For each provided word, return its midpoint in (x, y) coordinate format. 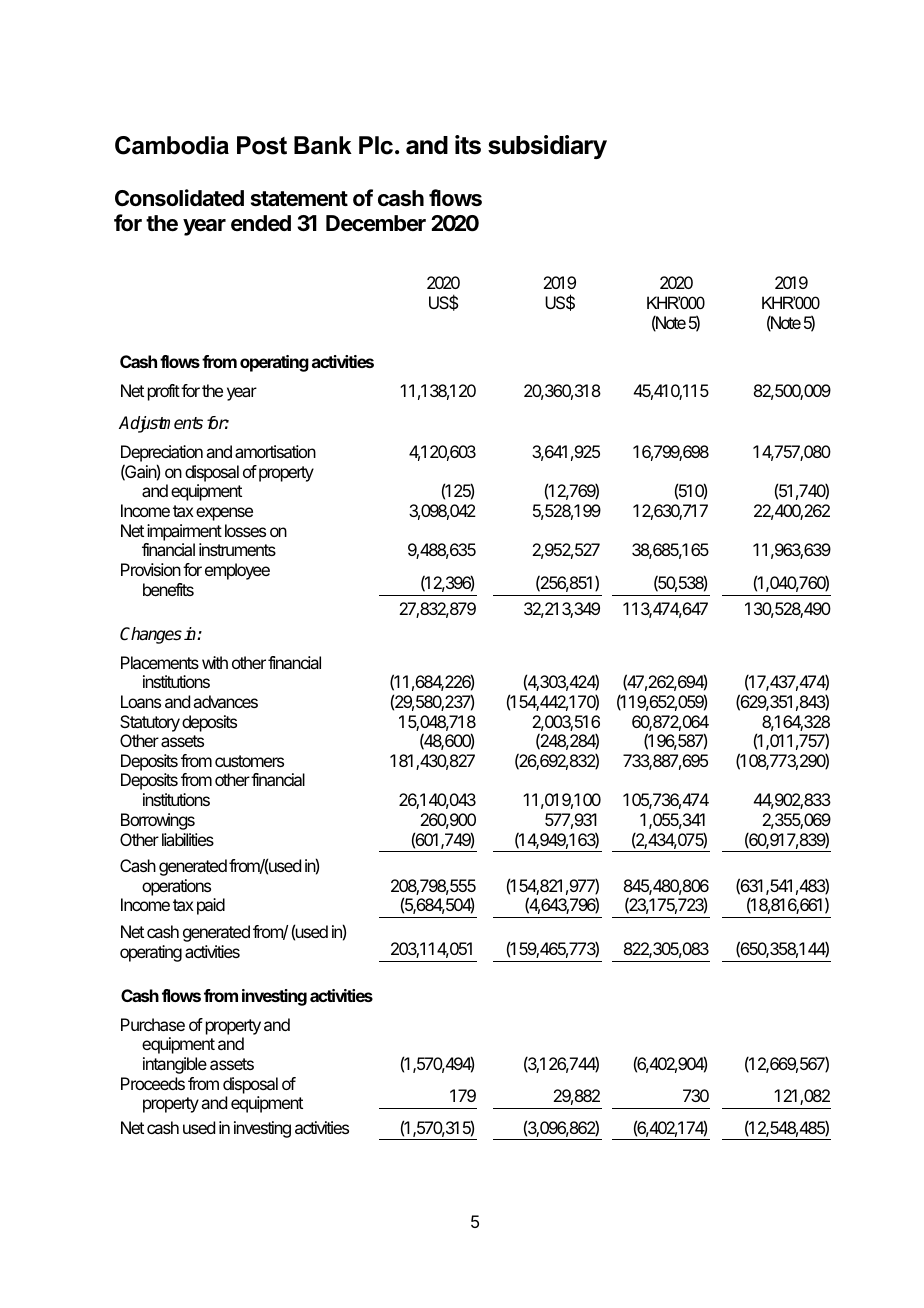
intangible (175, 1065)
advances (225, 701)
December (376, 223)
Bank (323, 145)
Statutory (150, 723)
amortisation (275, 451)
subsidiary (547, 147)
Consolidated (179, 198)
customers (249, 761)
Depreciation (162, 455)
